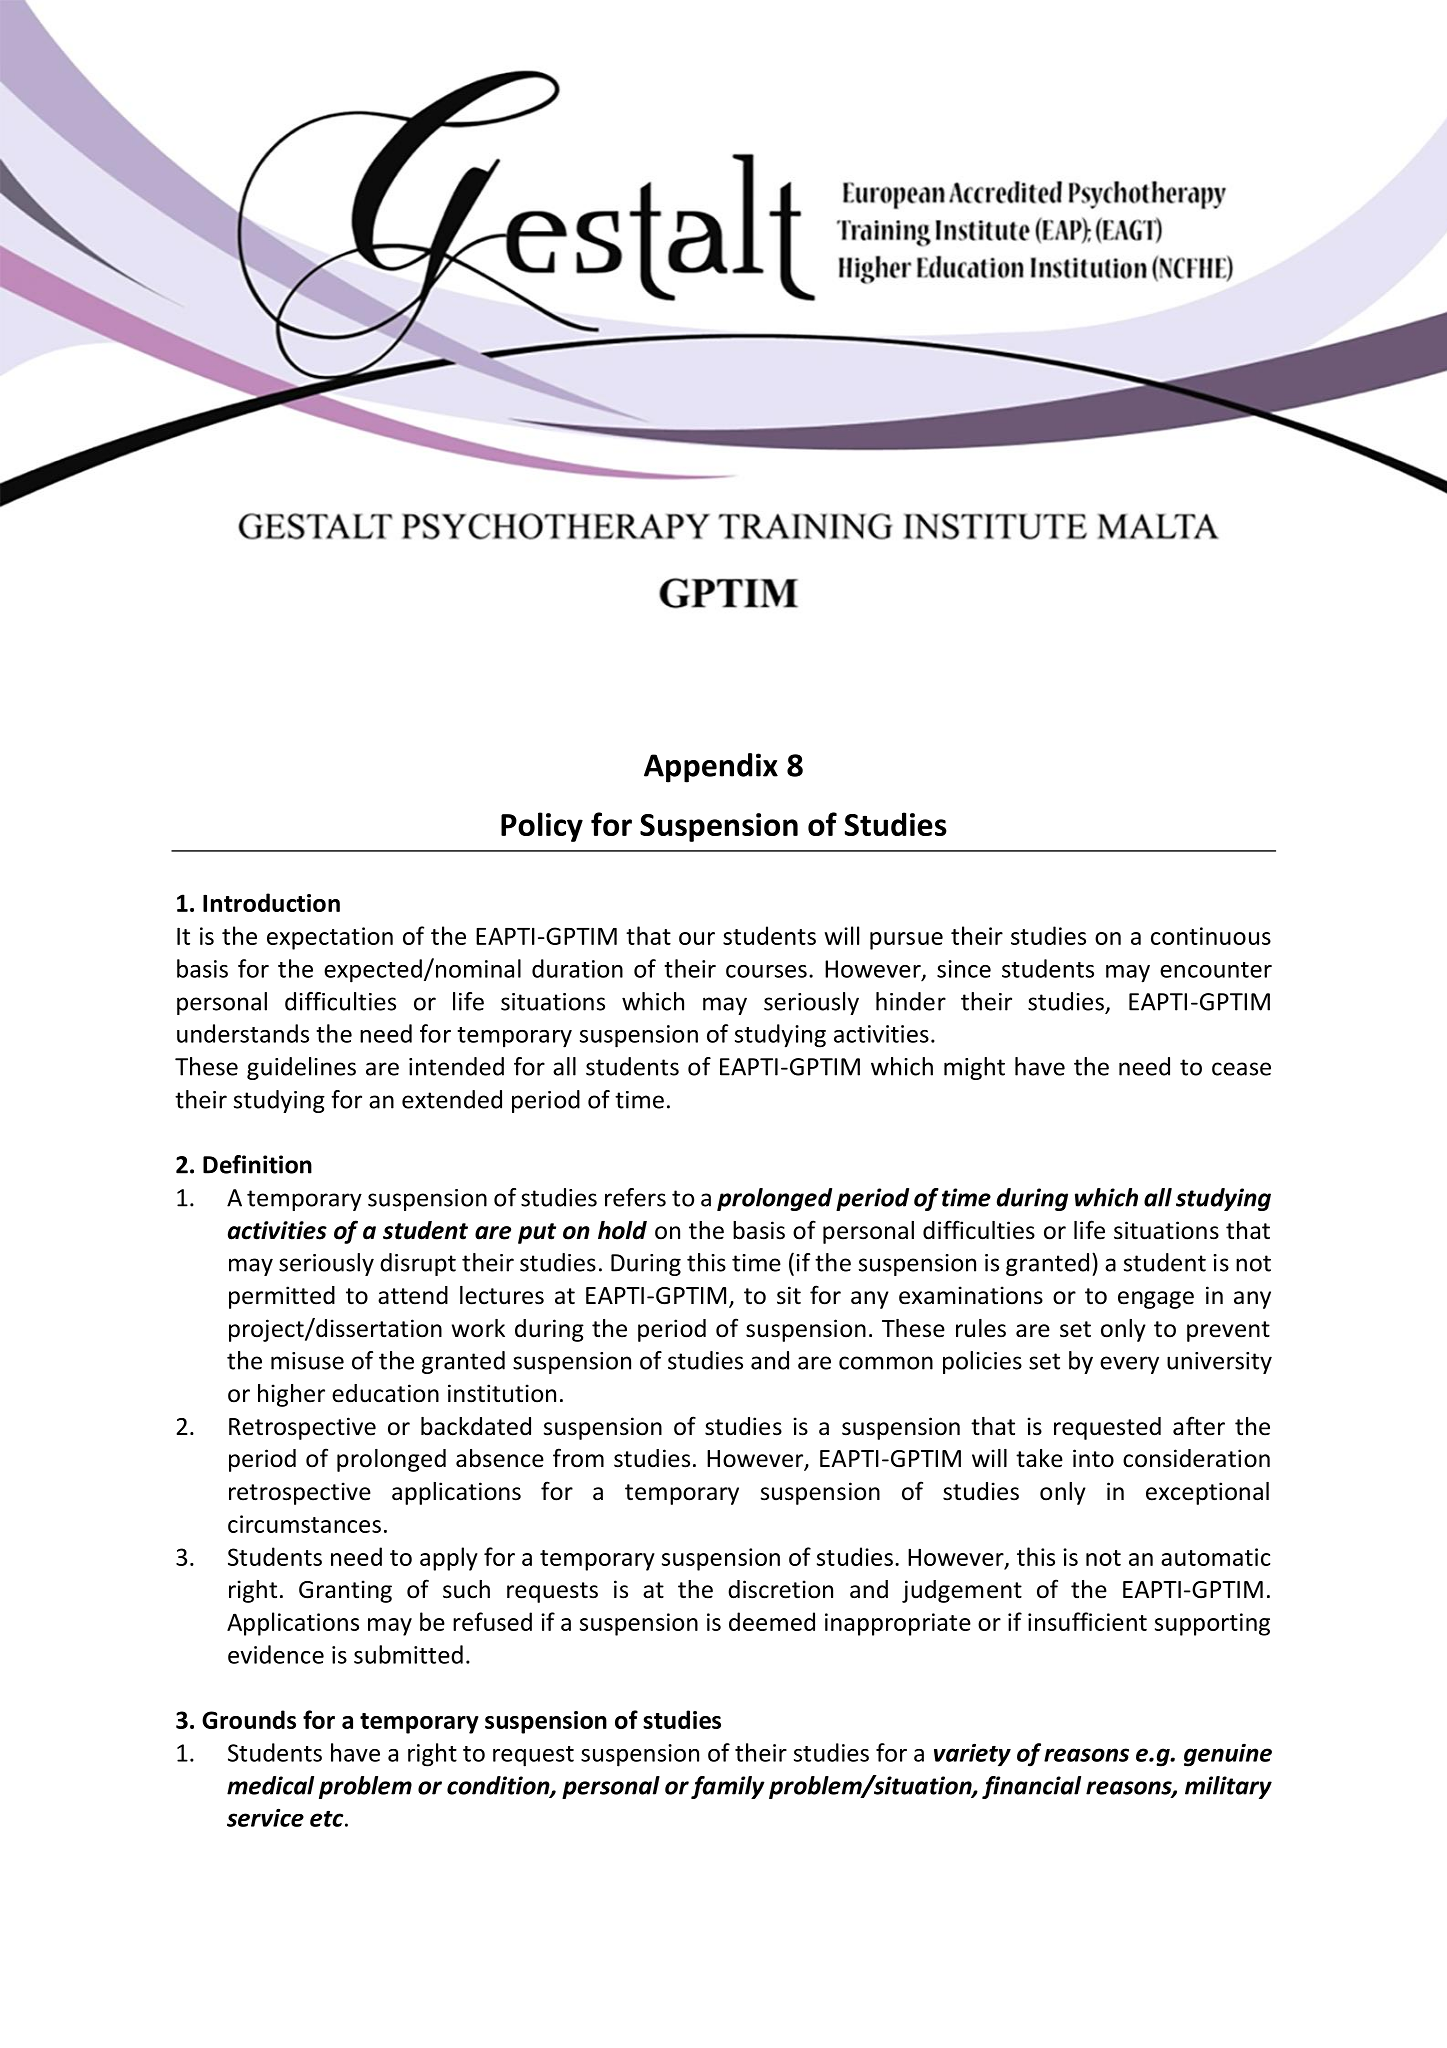  Describe the element at coordinates (270, 1785) in the screenshot. I see `medical` at that location.
